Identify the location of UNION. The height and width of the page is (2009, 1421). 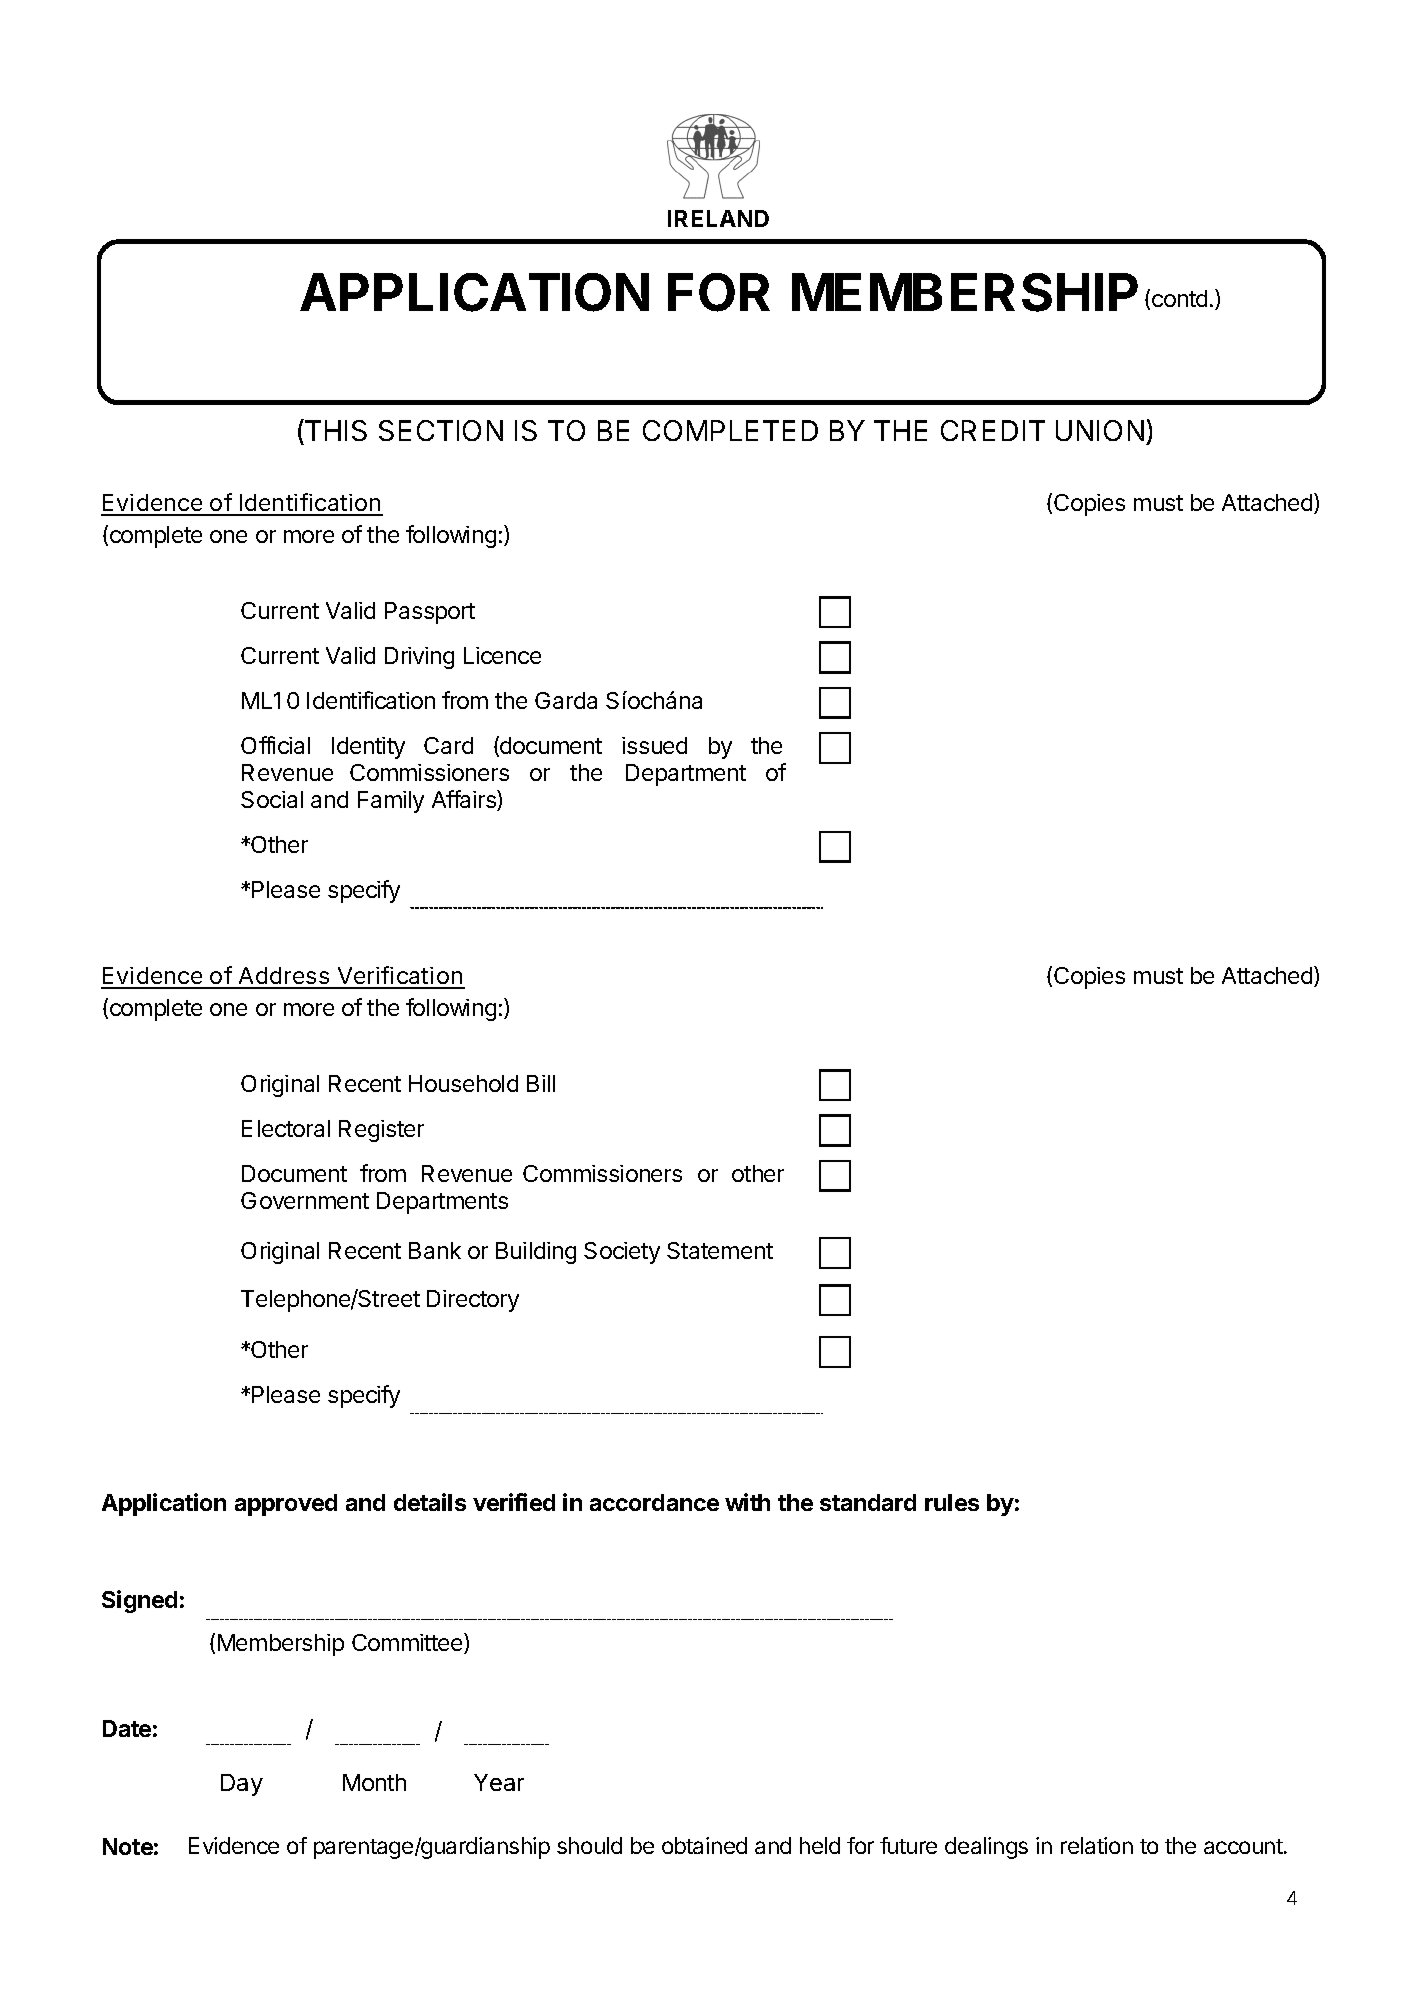
(1100, 430).
